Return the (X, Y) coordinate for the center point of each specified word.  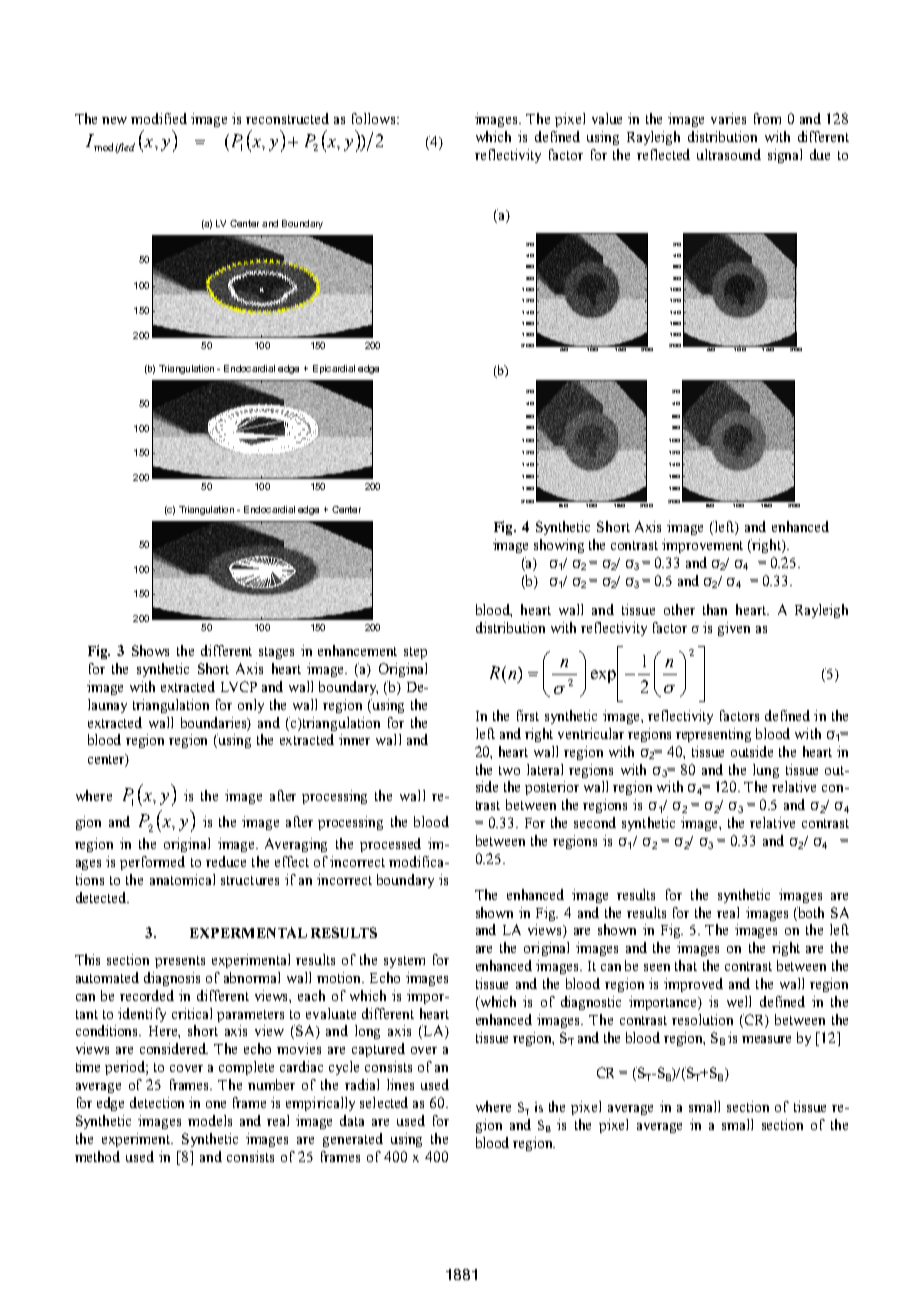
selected (384, 1102)
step (415, 653)
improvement (702, 546)
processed (390, 845)
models (210, 1120)
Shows (150, 650)
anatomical (182, 879)
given (734, 629)
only (251, 706)
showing (559, 546)
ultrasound (729, 154)
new (114, 120)
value (607, 118)
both (810, 912)
